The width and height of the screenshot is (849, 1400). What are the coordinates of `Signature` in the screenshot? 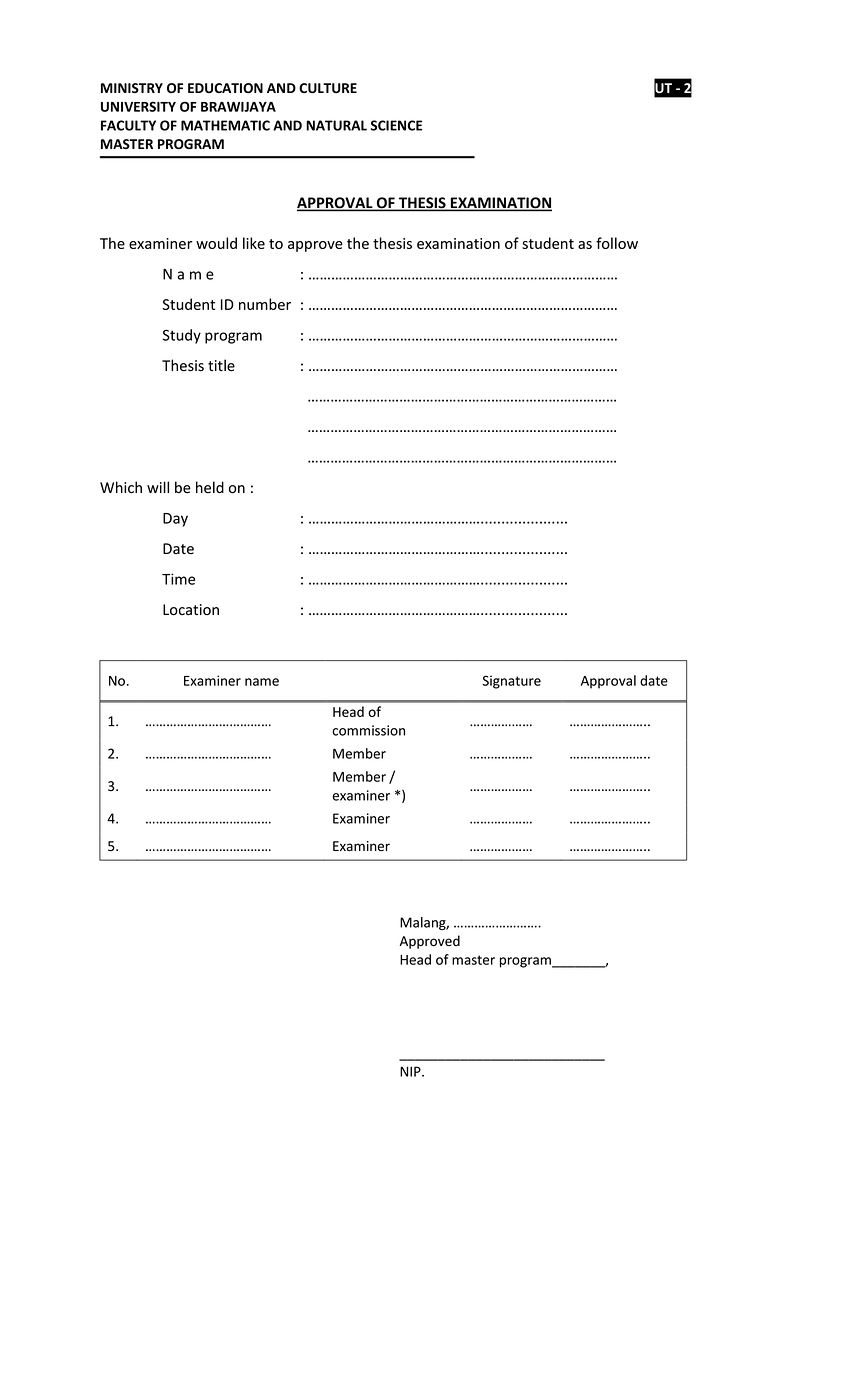 It's located at (511, 682).
